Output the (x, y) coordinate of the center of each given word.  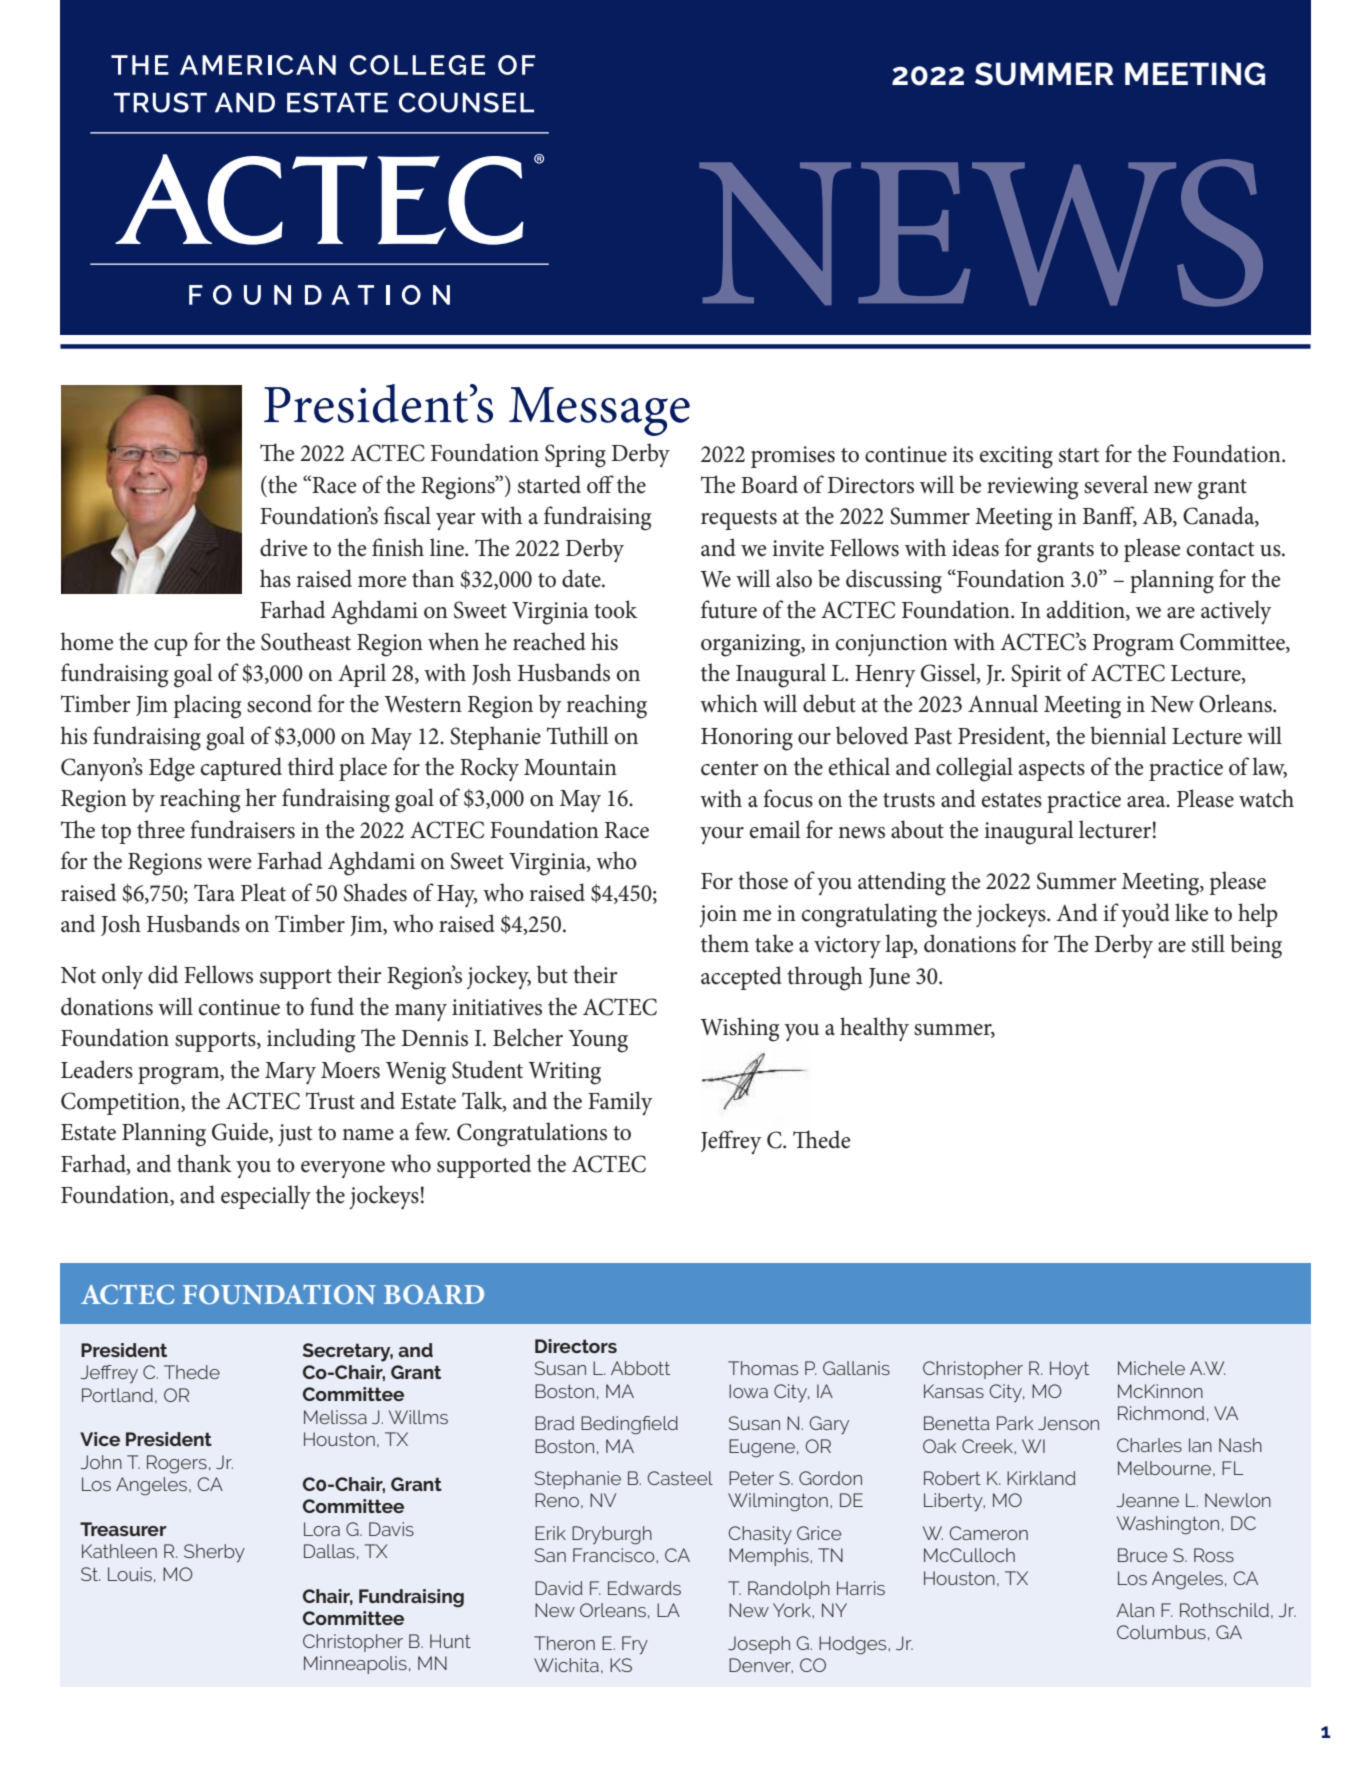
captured (241, 769)
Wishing (740, 1029)
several (1116, 484)
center (730, 768)
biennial (1128, 735)
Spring (575, 456)
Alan (1135, 1610)
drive (283, 547)
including (311, 1040)
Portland (117, 1395)
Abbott (640, 1368)
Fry (635, 1645)
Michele (1151, 1368)
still (1208, 943)
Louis (130, 1574)
